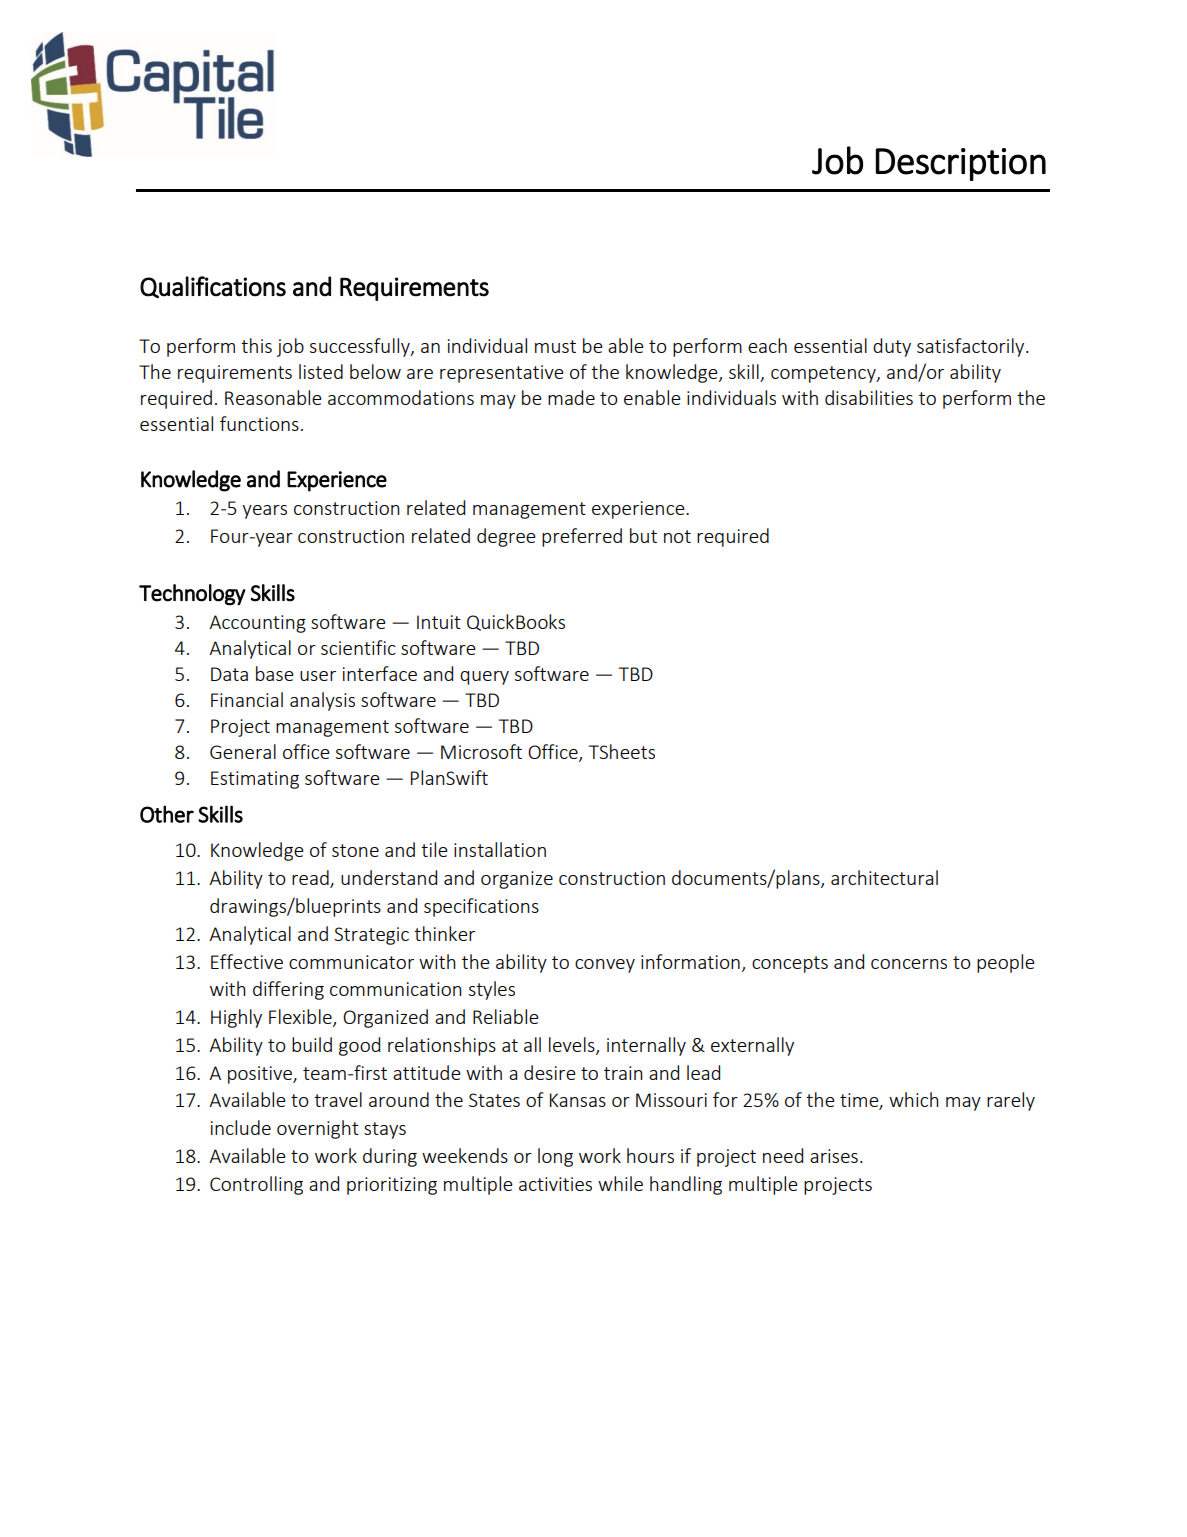  I want to click on Controlling, so click(256, 1185).
